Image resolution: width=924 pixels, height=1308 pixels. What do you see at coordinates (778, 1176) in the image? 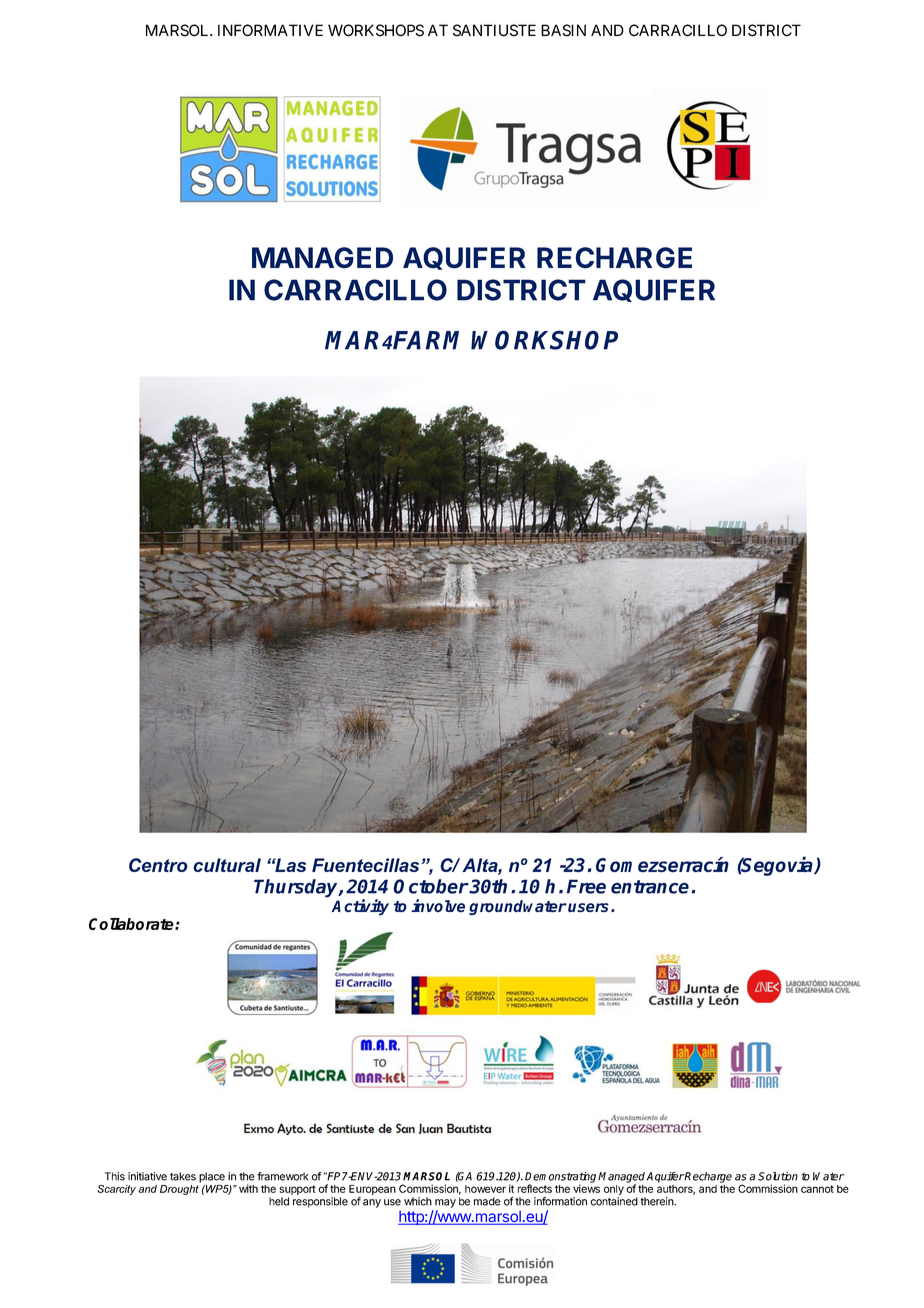
I see `Solution` at bounding box center [778, 1176].
